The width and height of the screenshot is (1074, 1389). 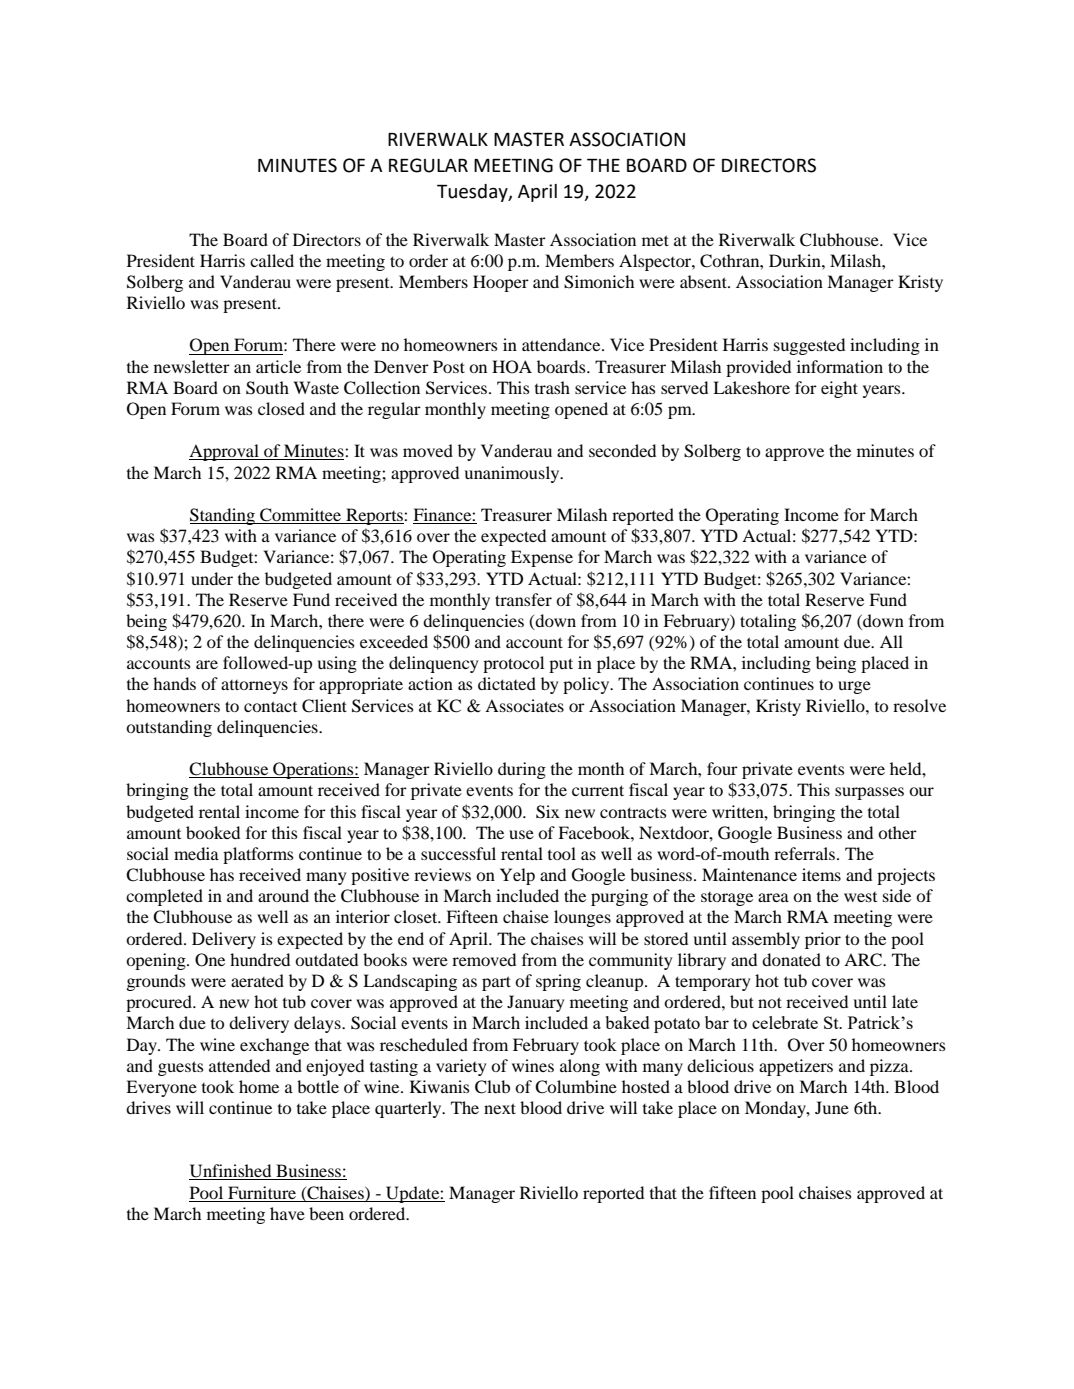 What do you see at coordinates (501, 283) in the screenshot?
I see `Hooper` at bounding box center [501, 283].
